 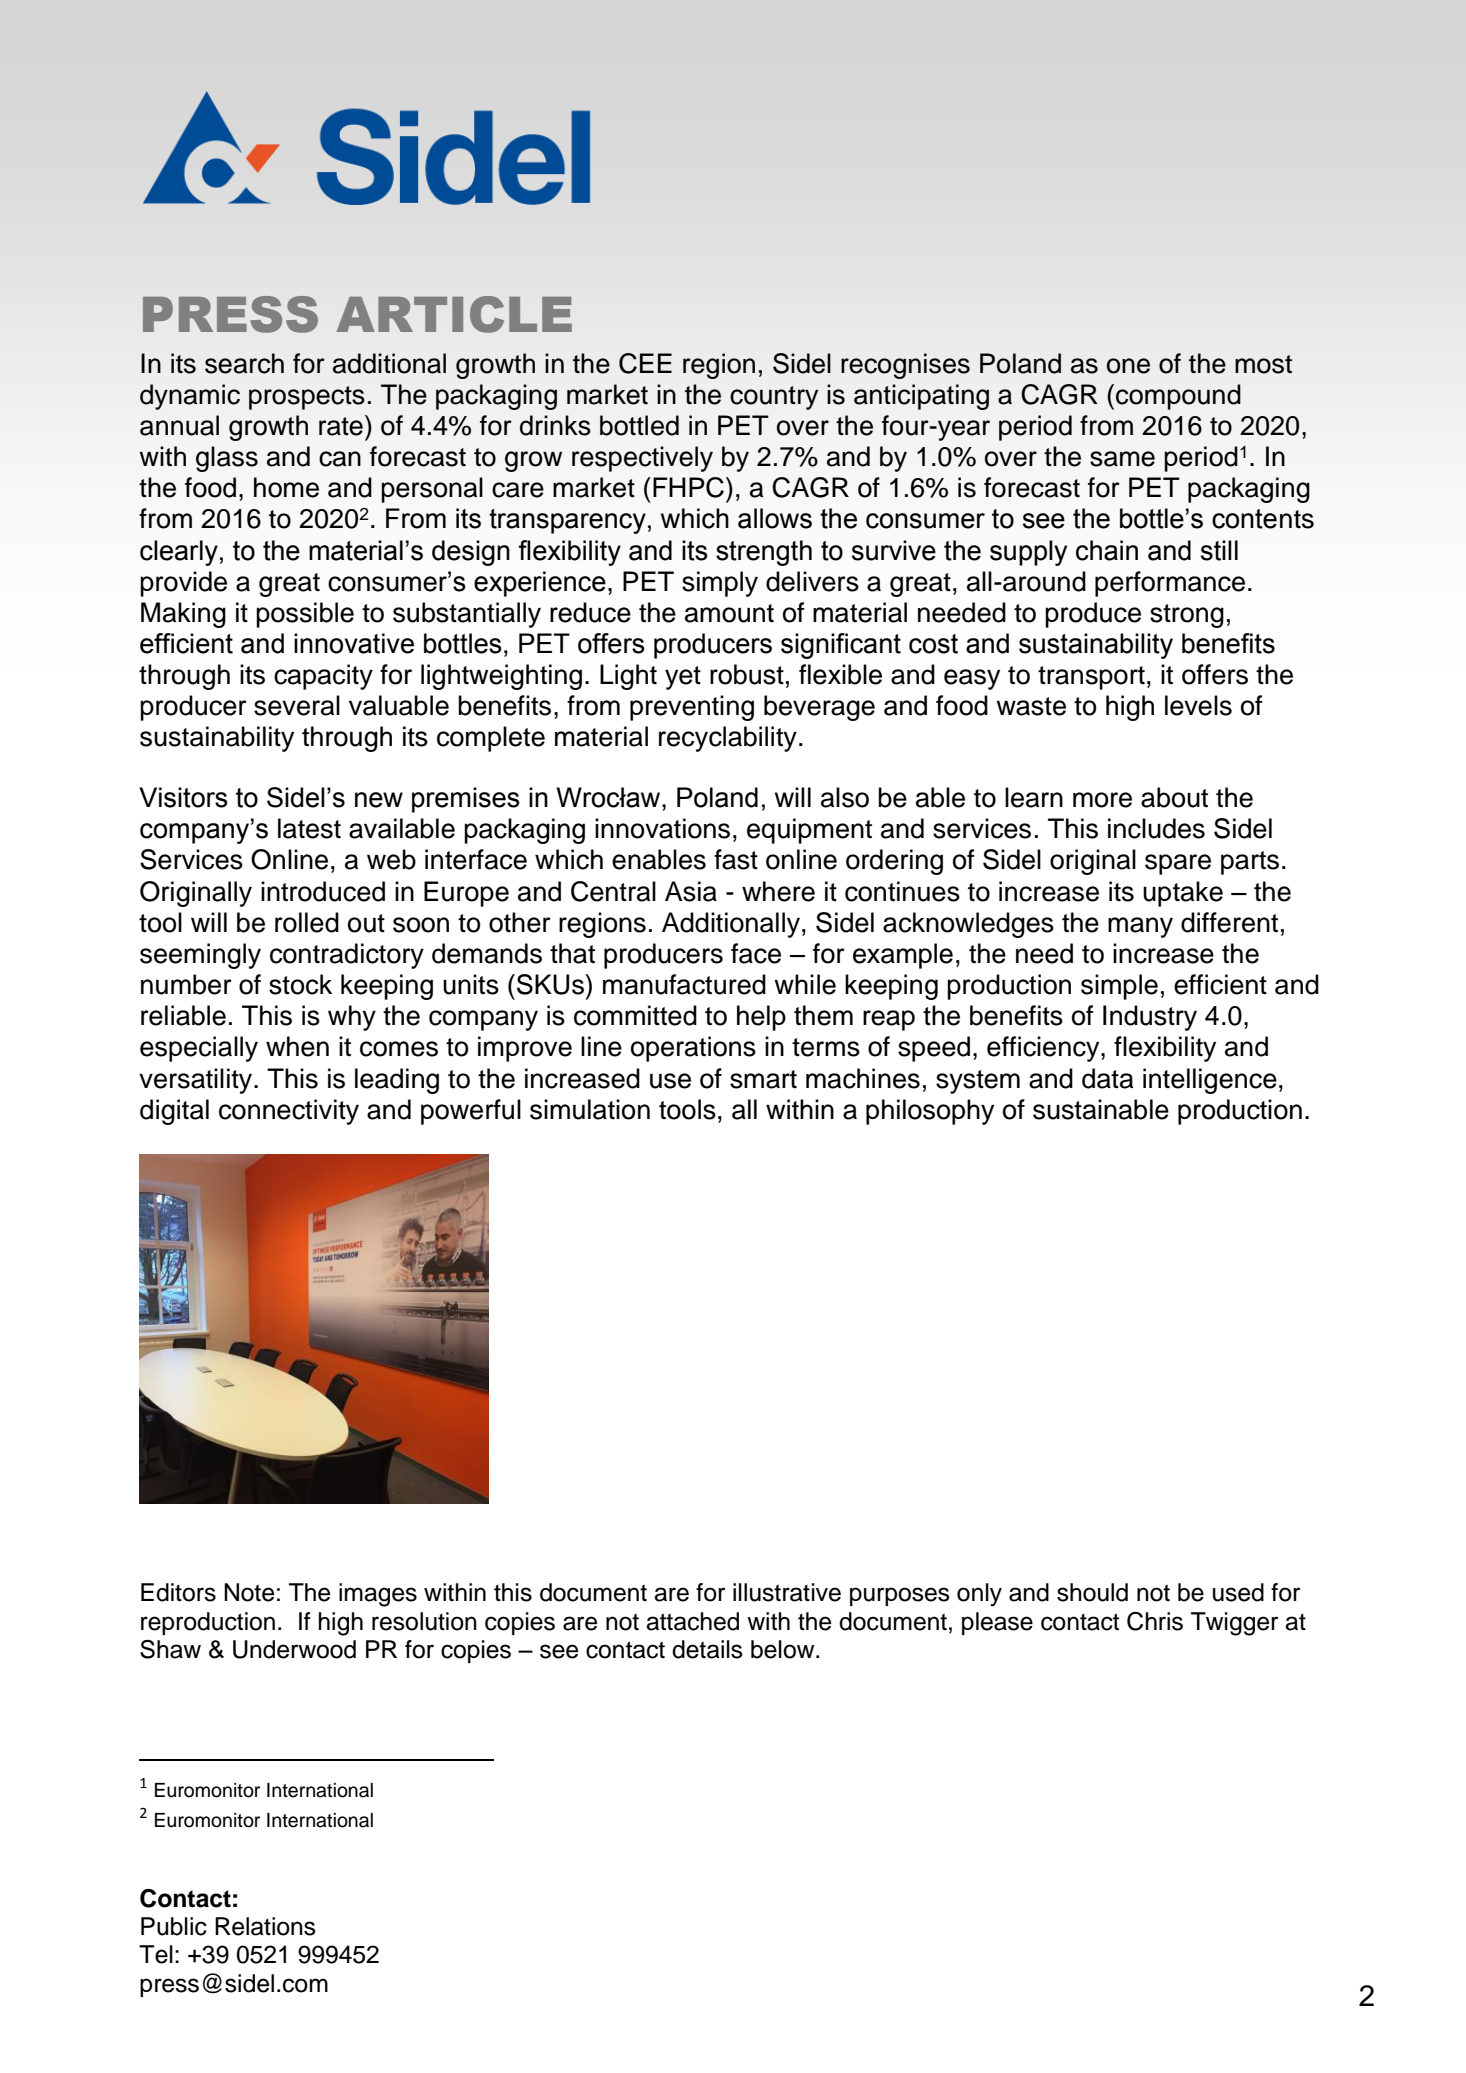 I want to click on smart, so click(x=763, y=1079).
